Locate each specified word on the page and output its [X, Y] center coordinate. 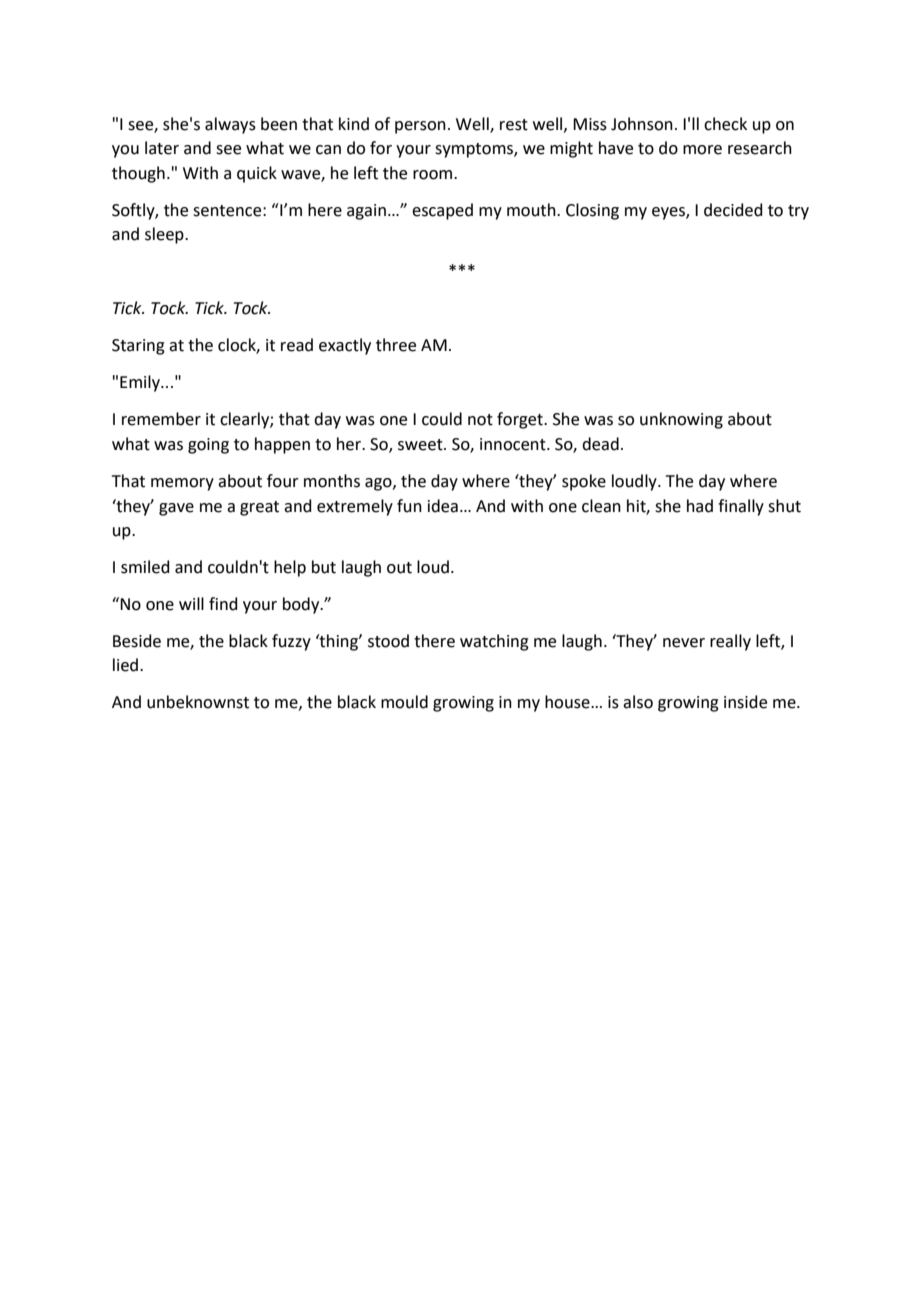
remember [161, 419]
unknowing [681, 420]
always [230, 125]
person [420, 127]
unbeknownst [198, 702]
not [480, 420]
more [702, 150]
